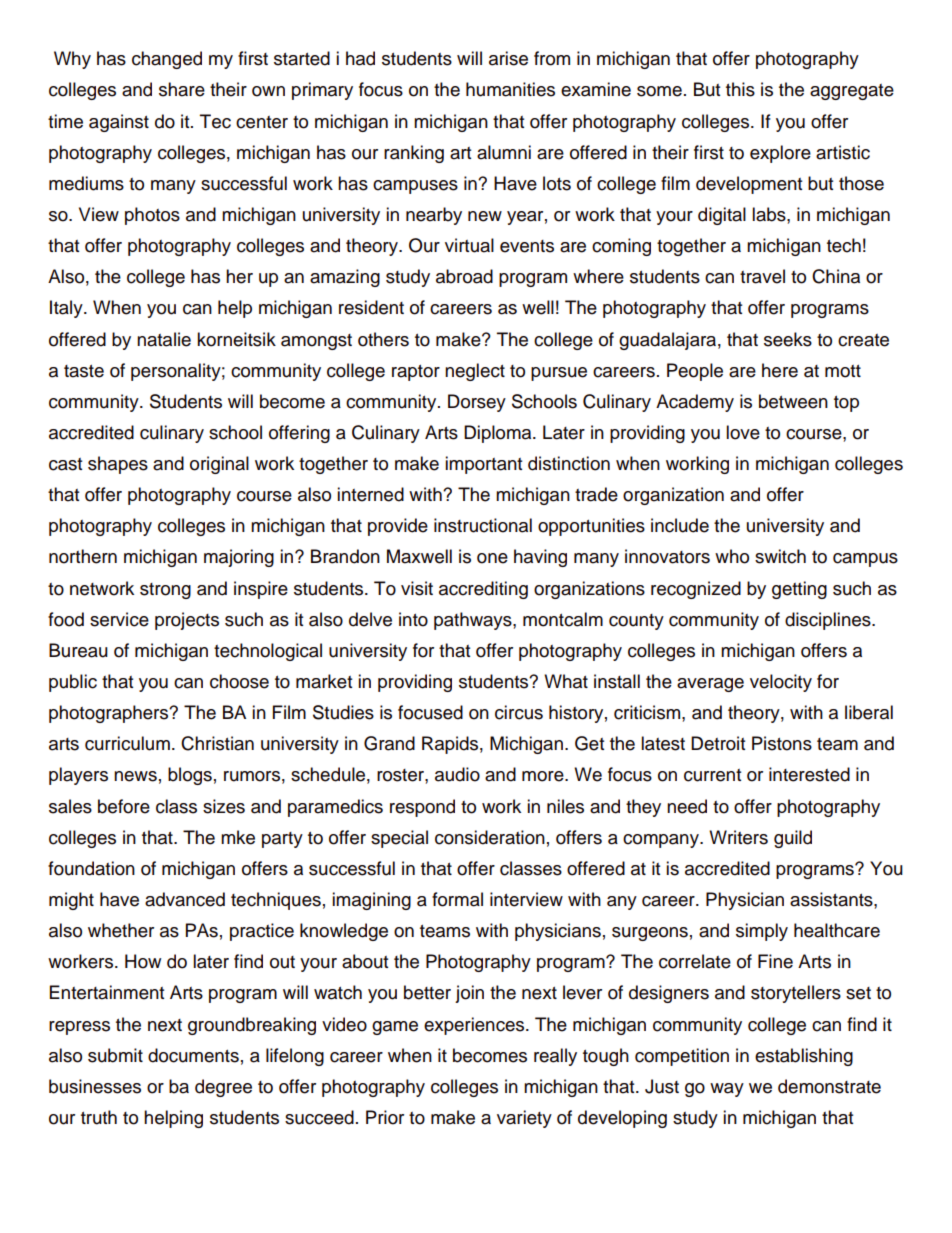  I want to click on neglect, so click(475, 372).
